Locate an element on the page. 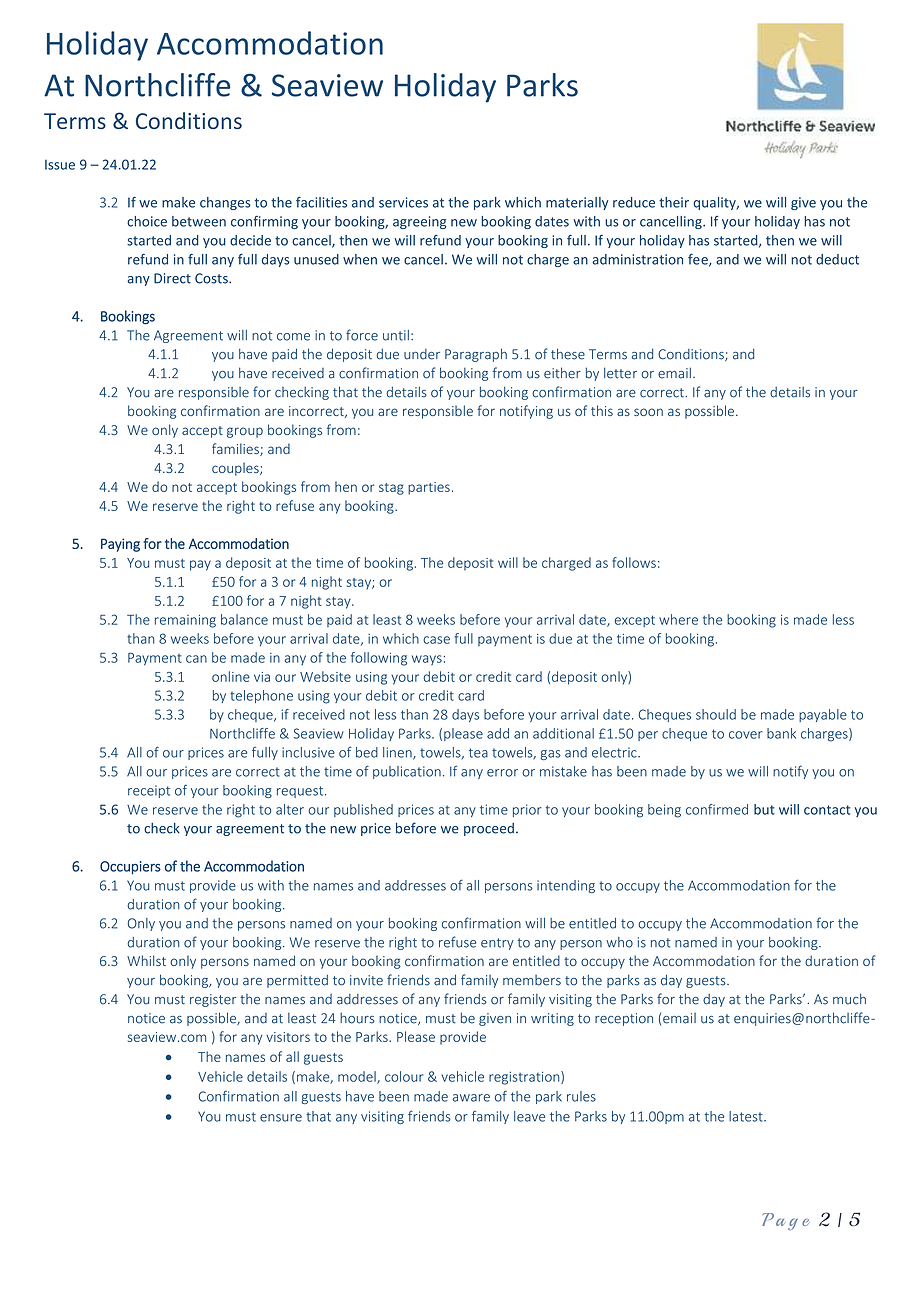 This page has width=924, height=1308. services is located at coordinates (403, 202).
